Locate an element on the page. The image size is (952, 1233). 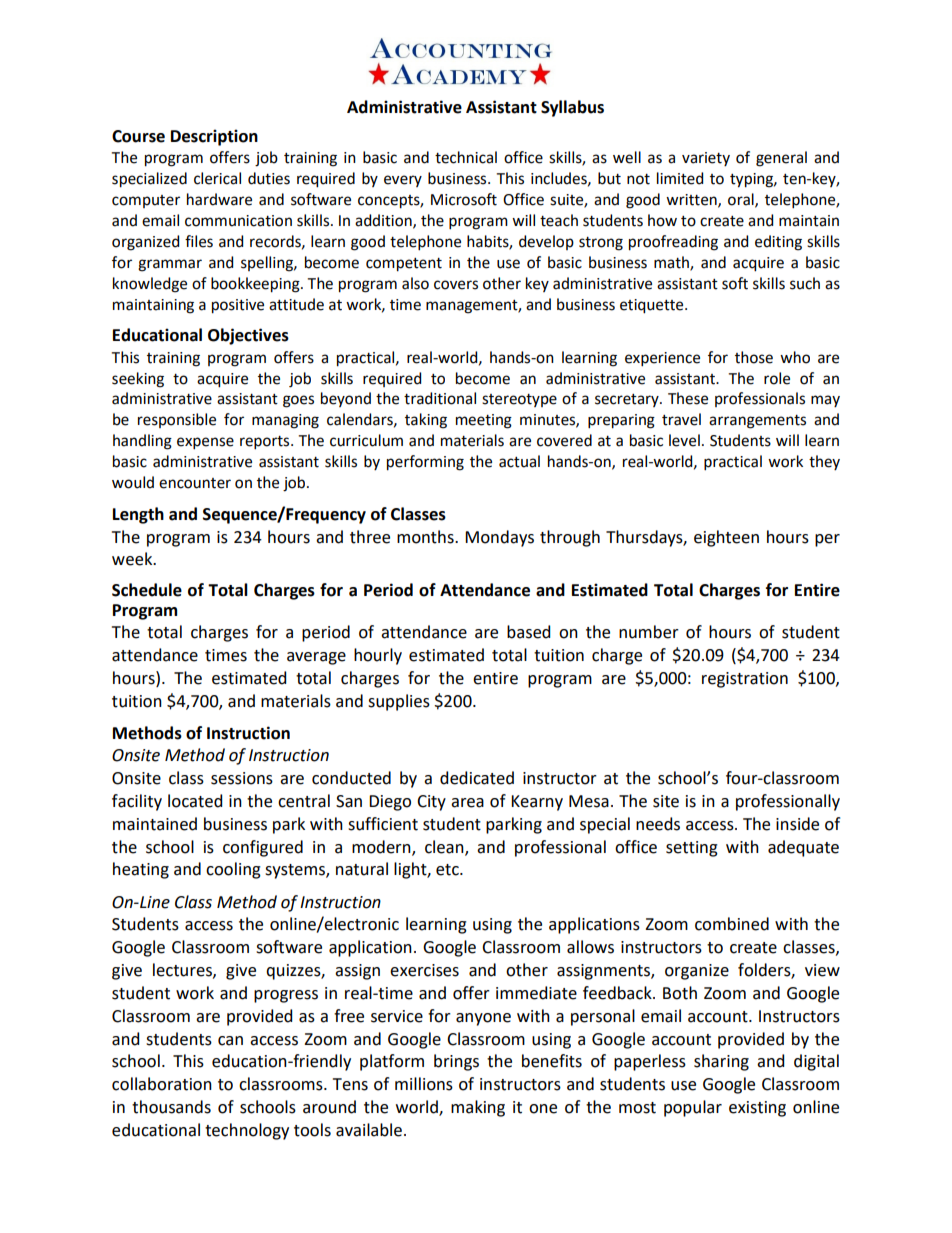
Schedule is located at coordinates (147, 590).
